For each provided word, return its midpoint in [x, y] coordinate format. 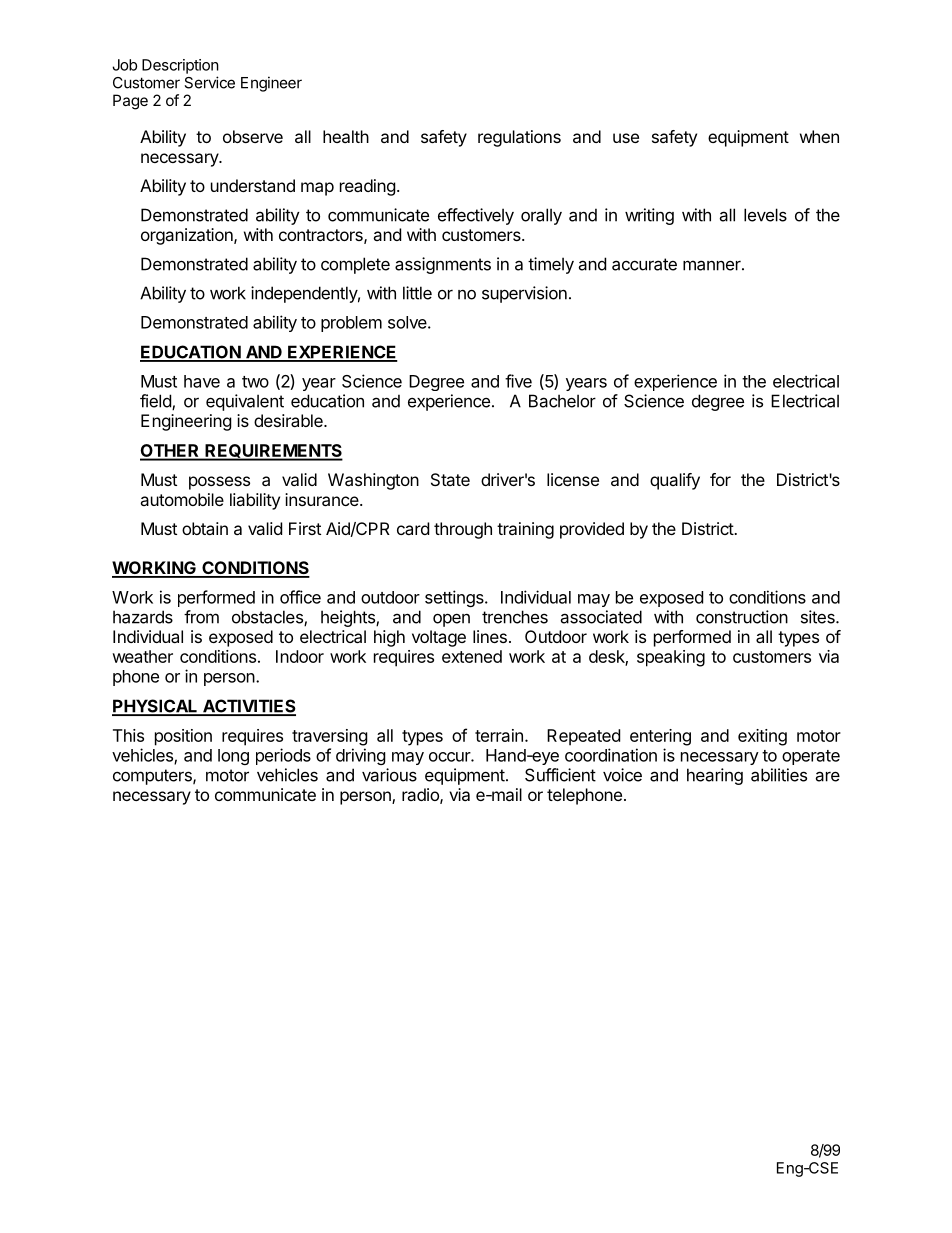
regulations [519, 138]
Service [209, 82]
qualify [675, 481]
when [819, 136]
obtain [205, 528]
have [202, 381]
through [463, 530]
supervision [524, 294]
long [233, 757]
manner [713, 265]
